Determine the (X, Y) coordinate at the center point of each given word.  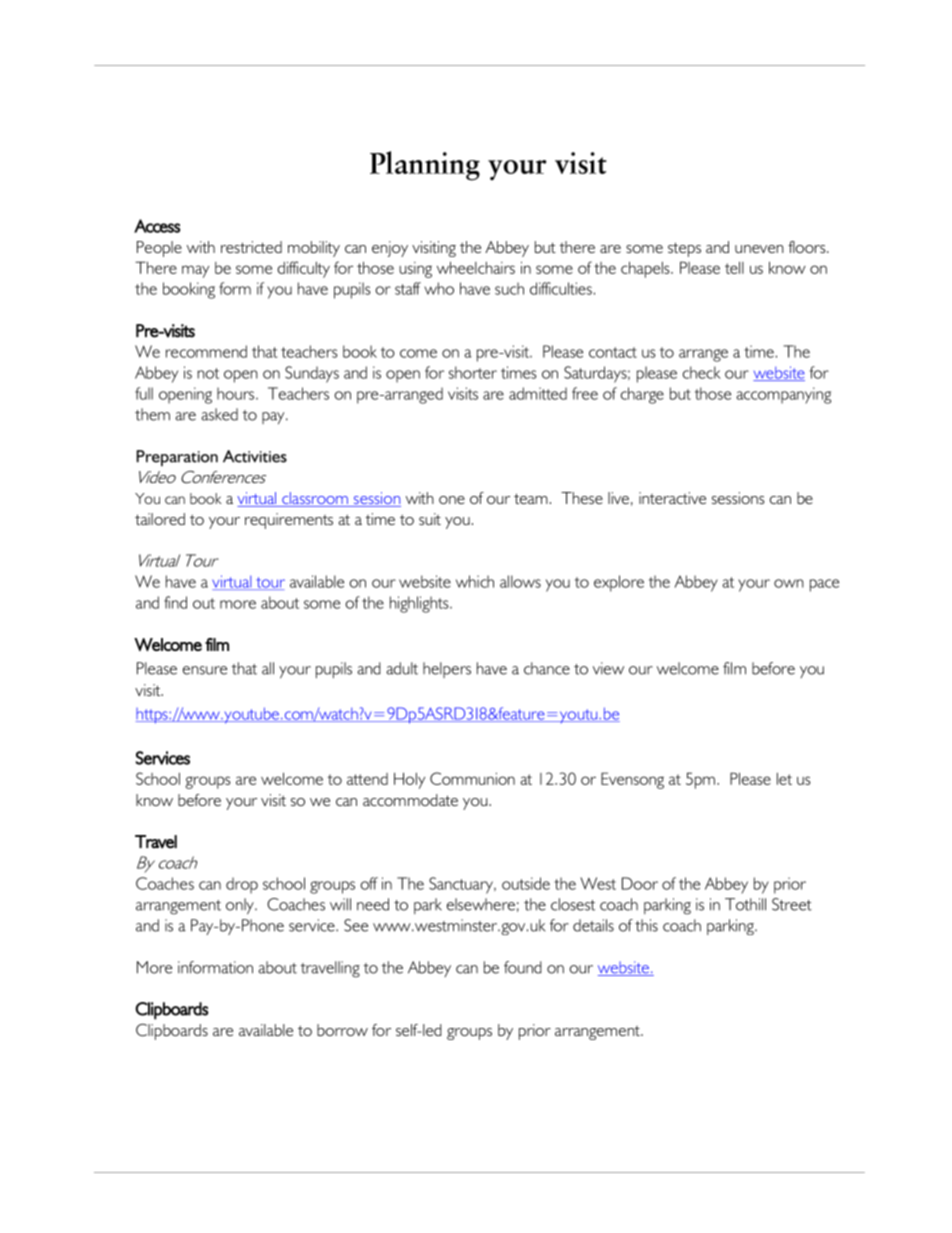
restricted (251, 247)
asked (219, 414)
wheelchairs (476, 268)
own (789, 583)
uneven (759, 249)
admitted (538, 393)
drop (242, 885)
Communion (472, 778)
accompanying (783, 395)
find (175, 602)
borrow (342, 1030)
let (784, 779)
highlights (420, 604)
